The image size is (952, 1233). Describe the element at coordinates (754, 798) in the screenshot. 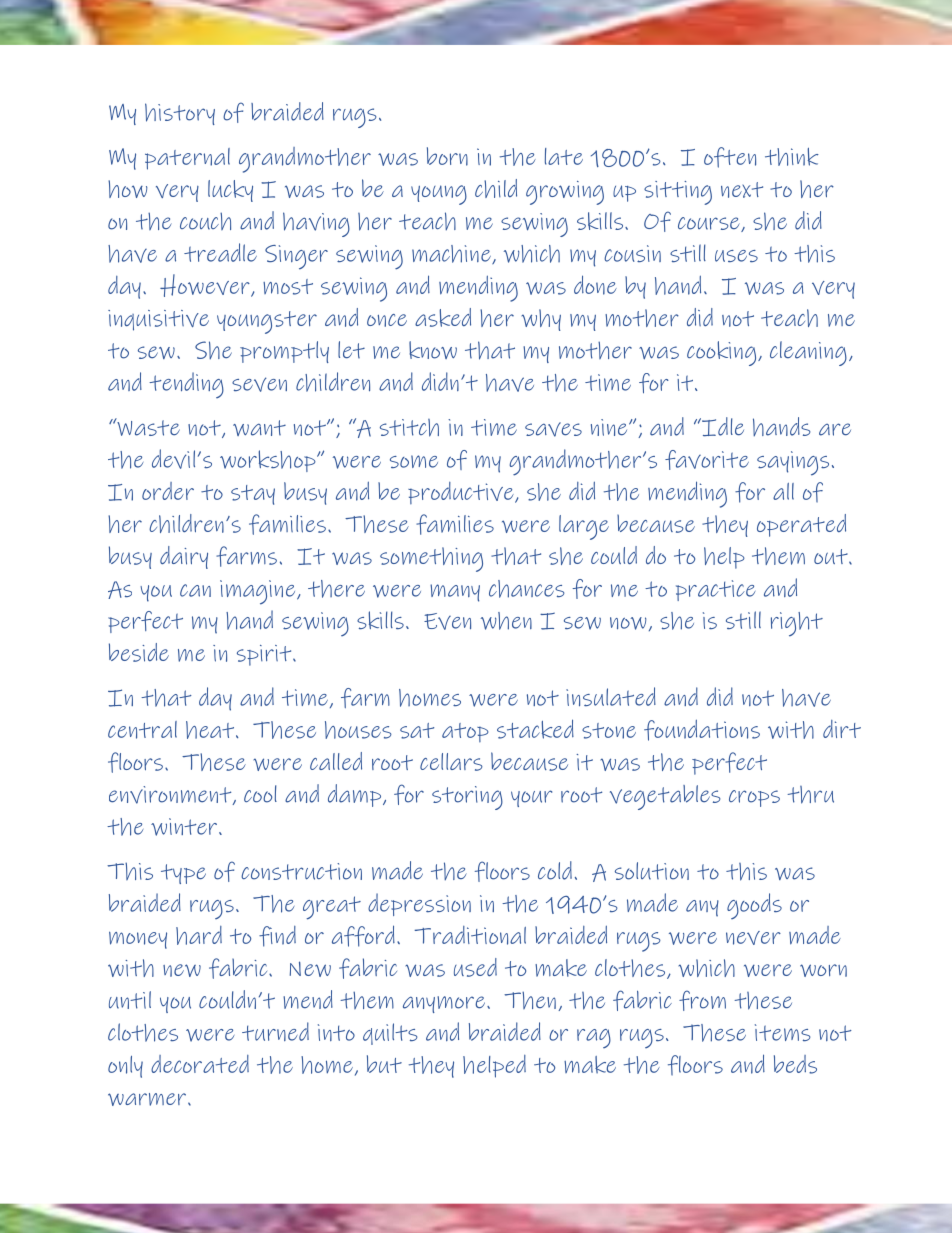

I see `crops` at that location.
